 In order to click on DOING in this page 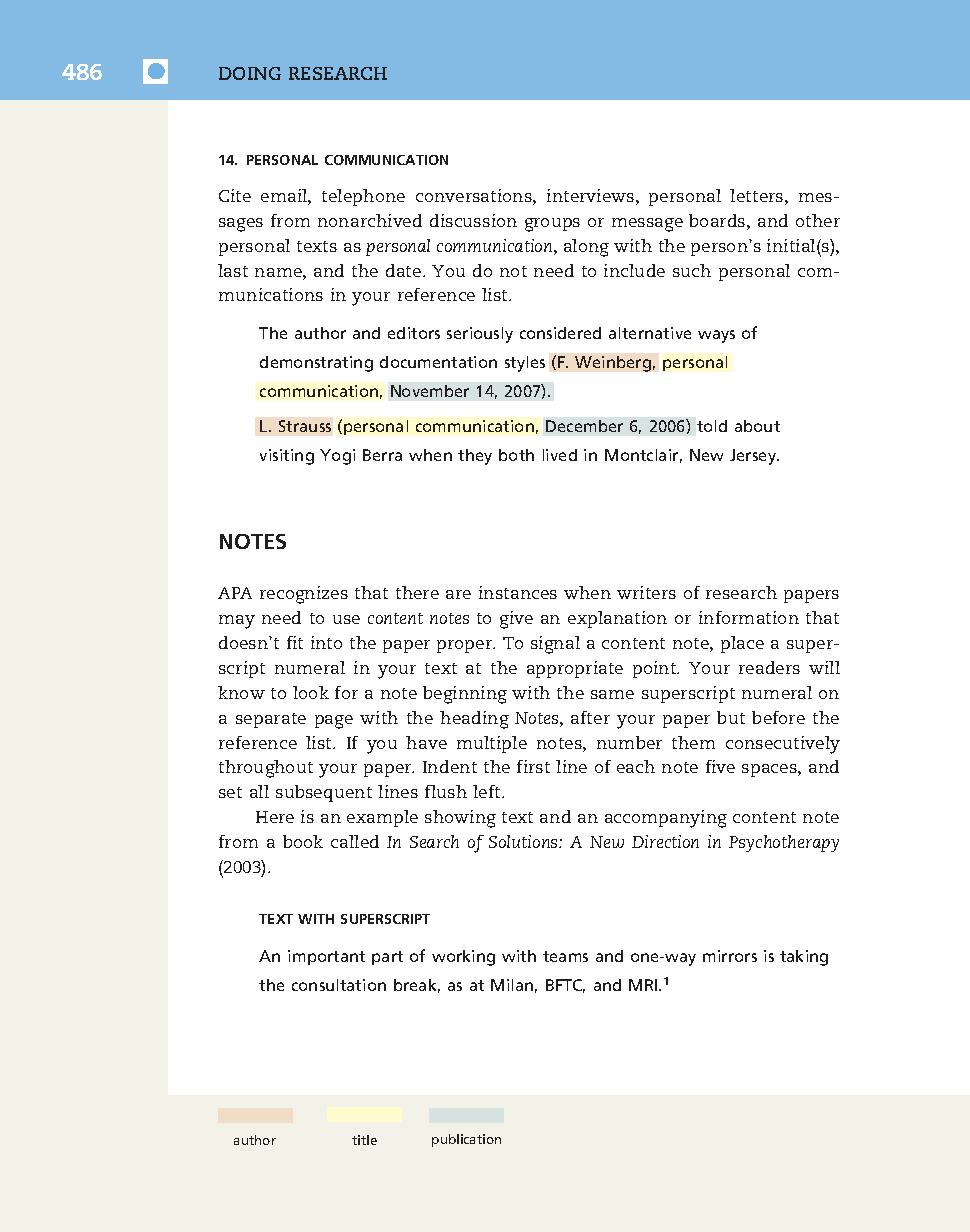, I will do `click(250, 73)`.
